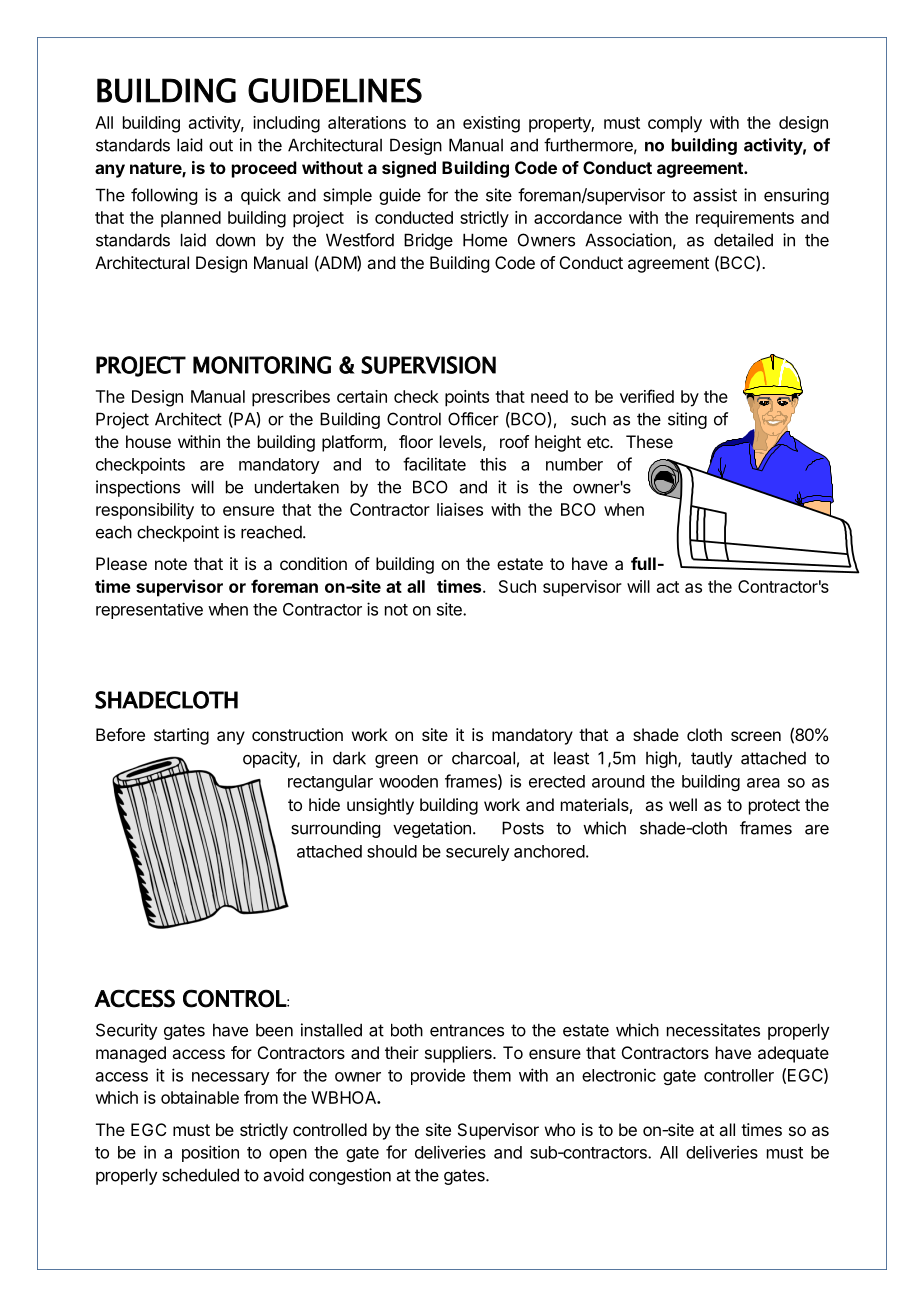 The image size is (924, 1307). I want to click on existing, so click(491, 124).
